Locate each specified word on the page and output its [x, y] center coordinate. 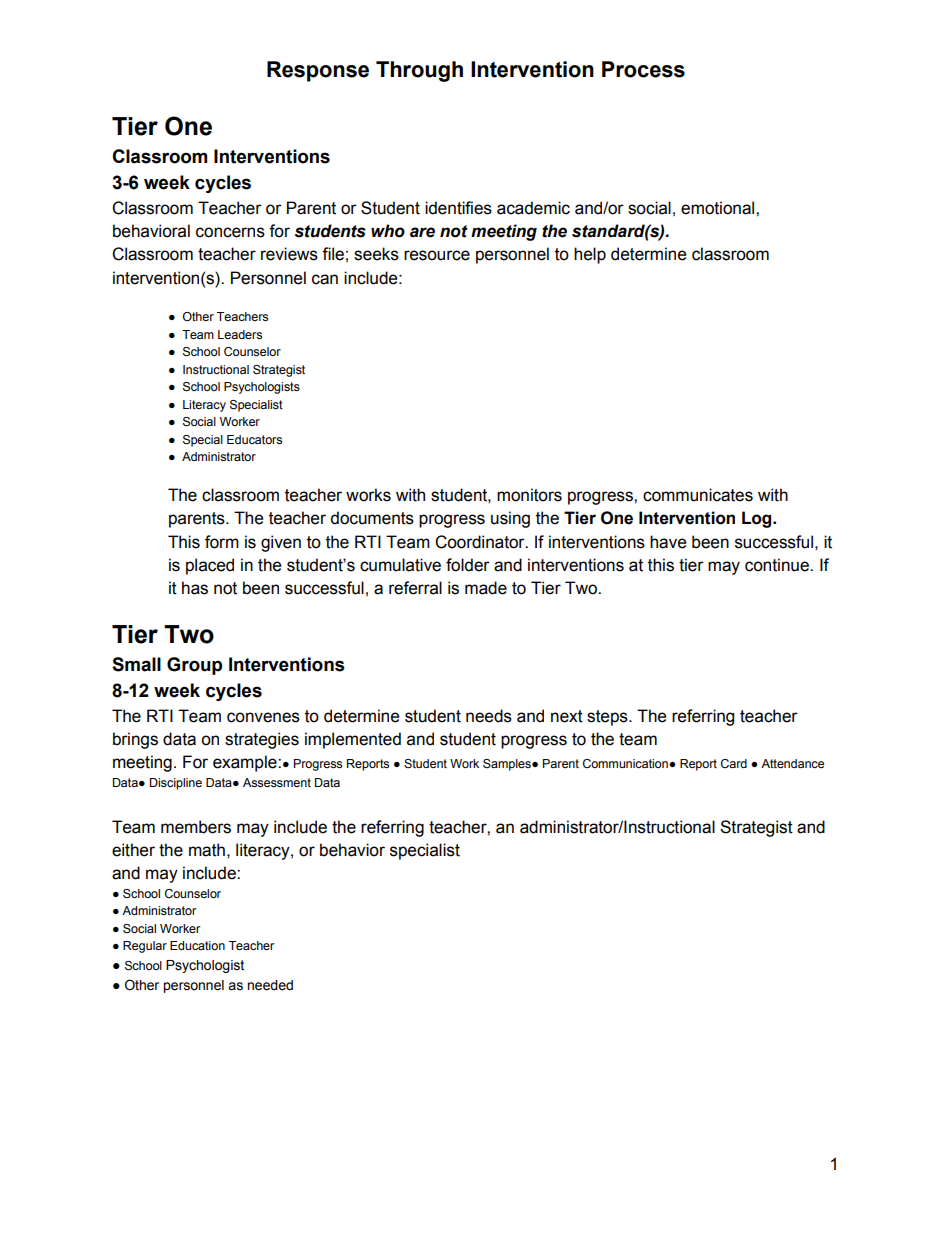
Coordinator [481, 542]
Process [643, 69]
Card [734, 763]
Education [197, 945]
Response [318, 71]
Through [419, 71]
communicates [698, 495]
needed [270, 985]
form [222, 542]
